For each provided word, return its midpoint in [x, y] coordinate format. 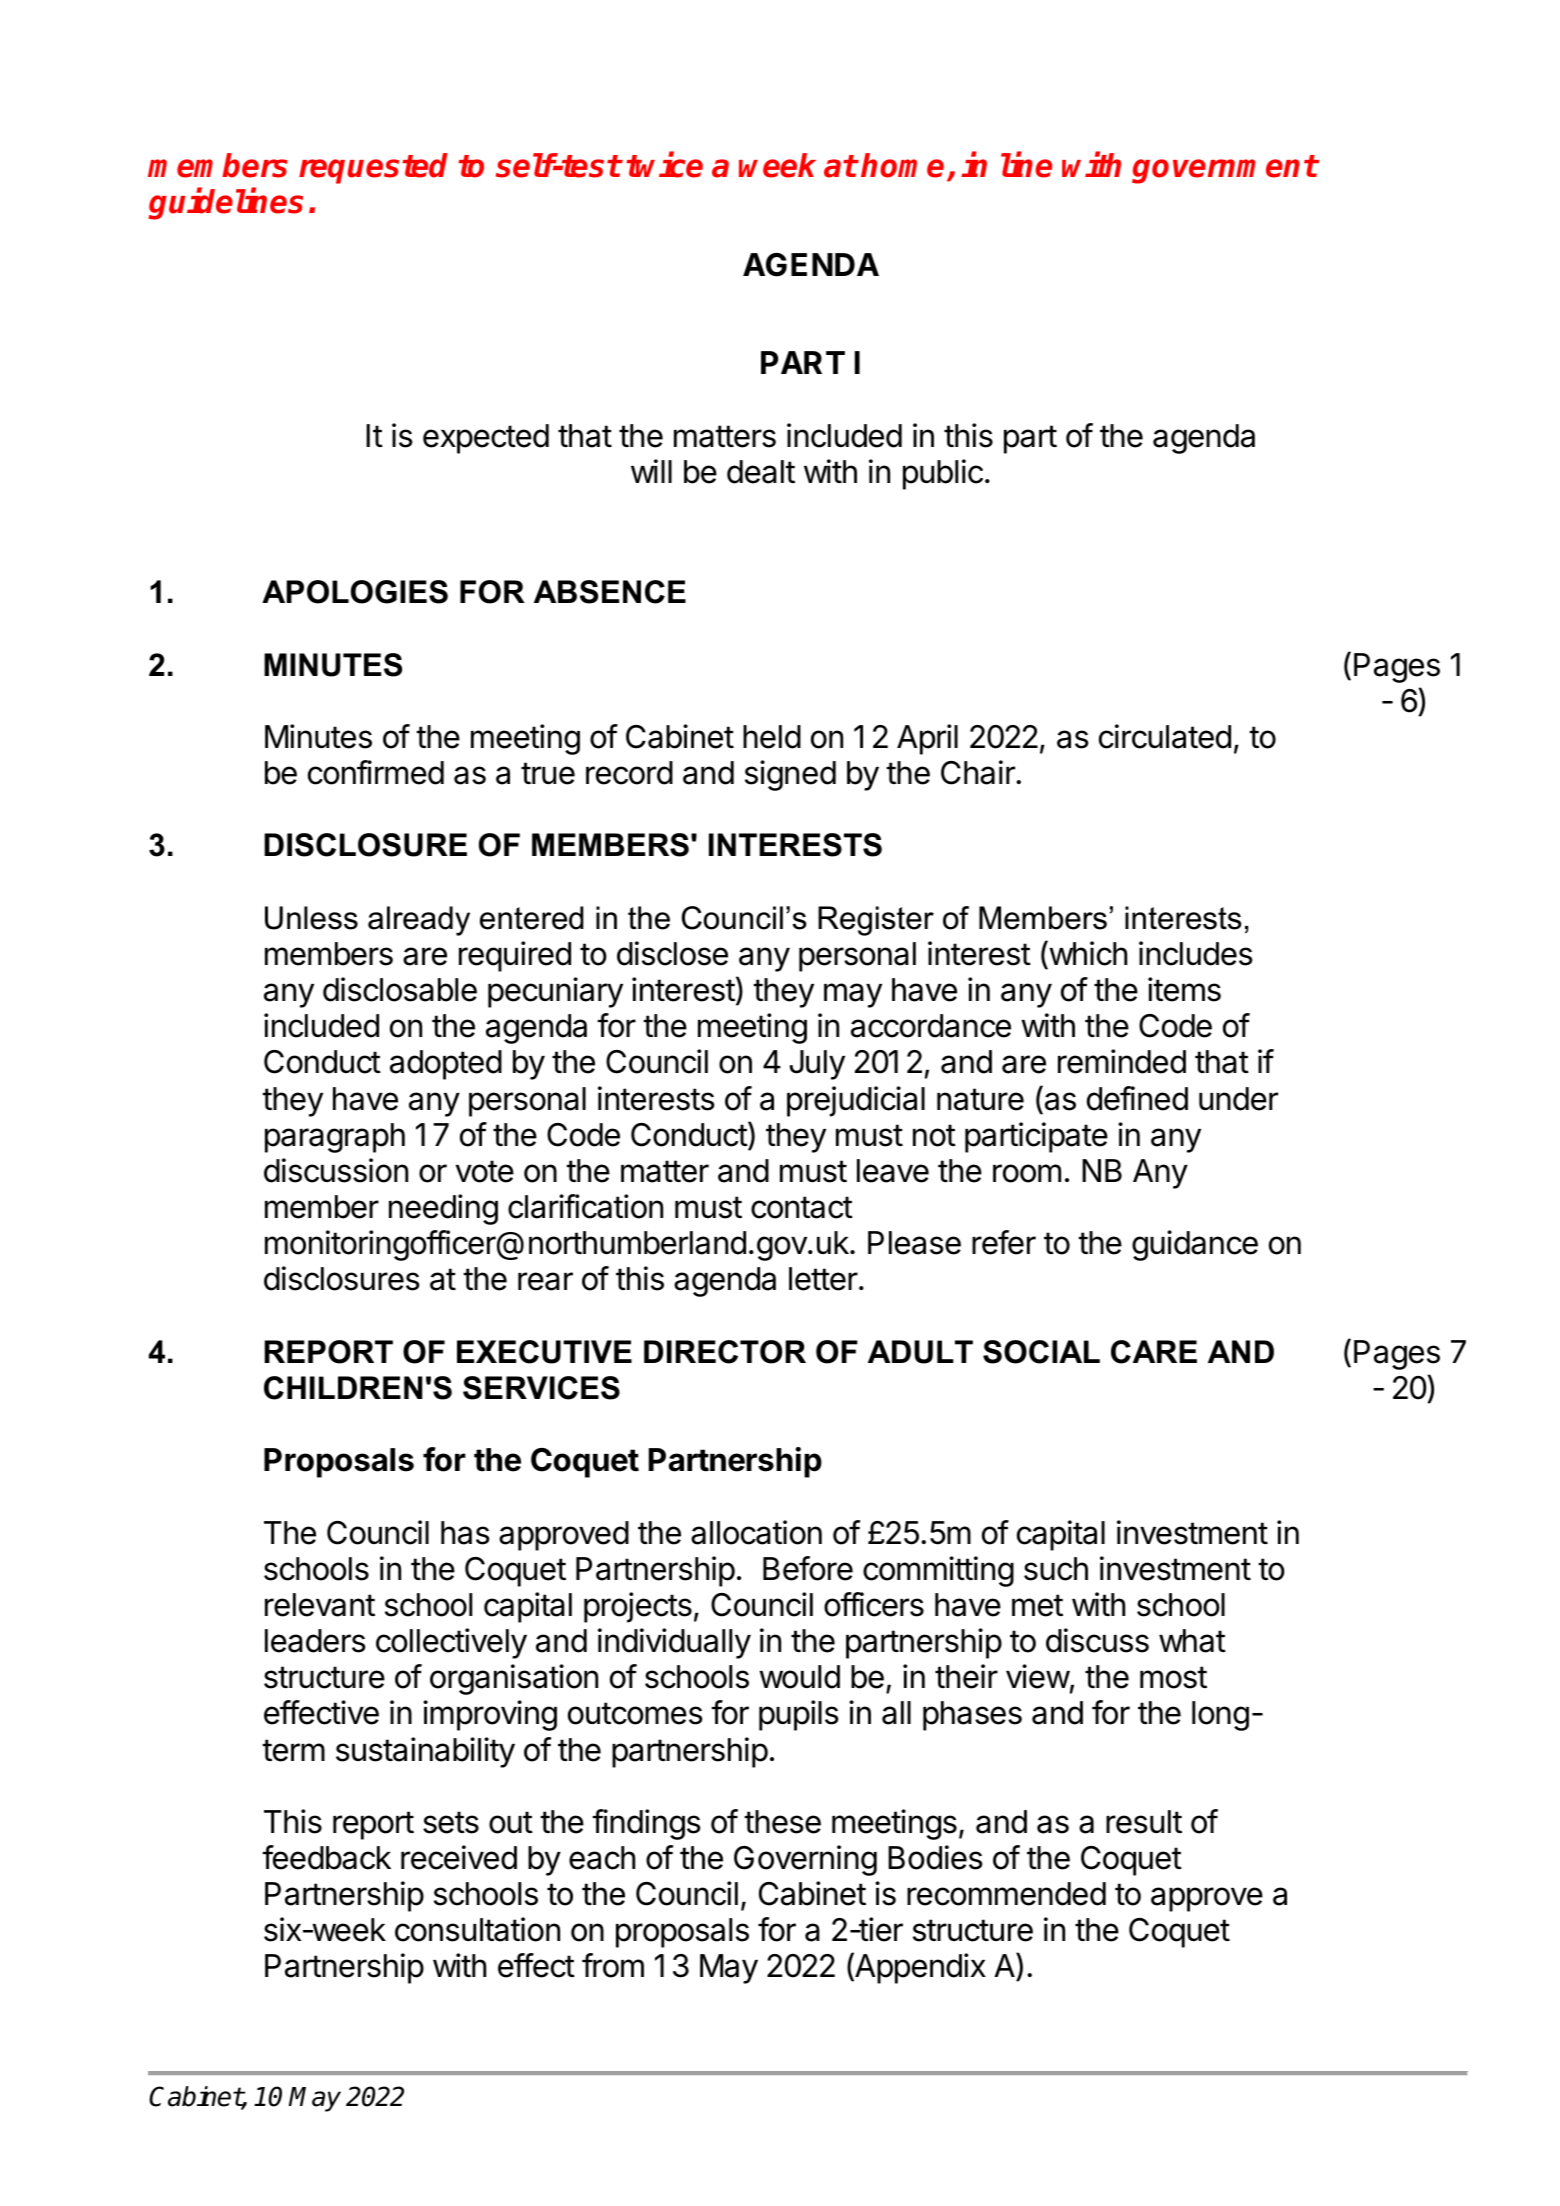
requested [373, 168]
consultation [477, 1929]
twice [664, 165]
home [902, 165]
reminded [1122, 1061]
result [1144, 1822]
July [817, 1065]
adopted [446, 1065]
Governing [805, 1860]
